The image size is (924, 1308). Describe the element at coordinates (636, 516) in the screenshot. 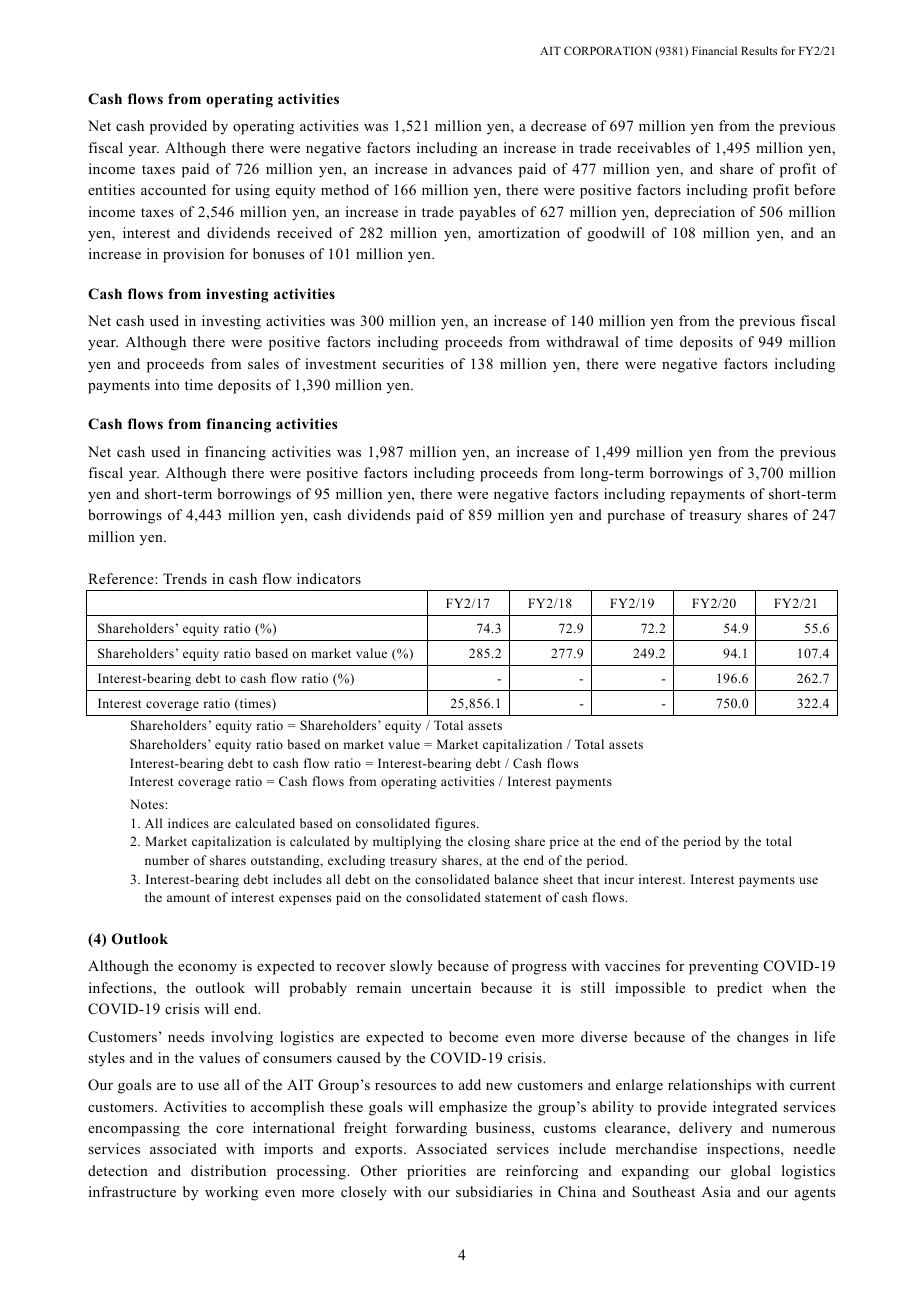

I see `purchase` at that location.
